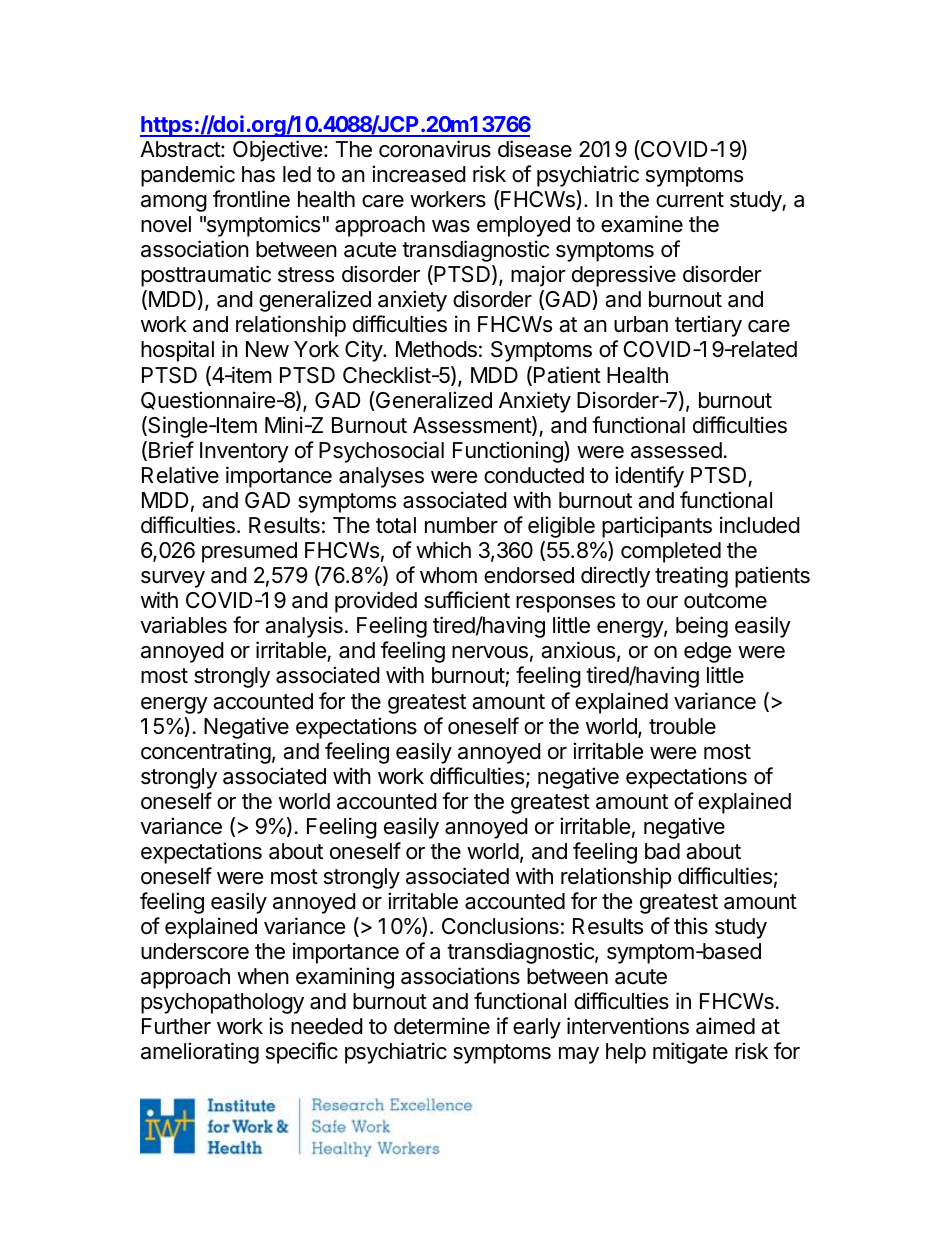  I want to click on psychopathology, so click(222, 1003).
